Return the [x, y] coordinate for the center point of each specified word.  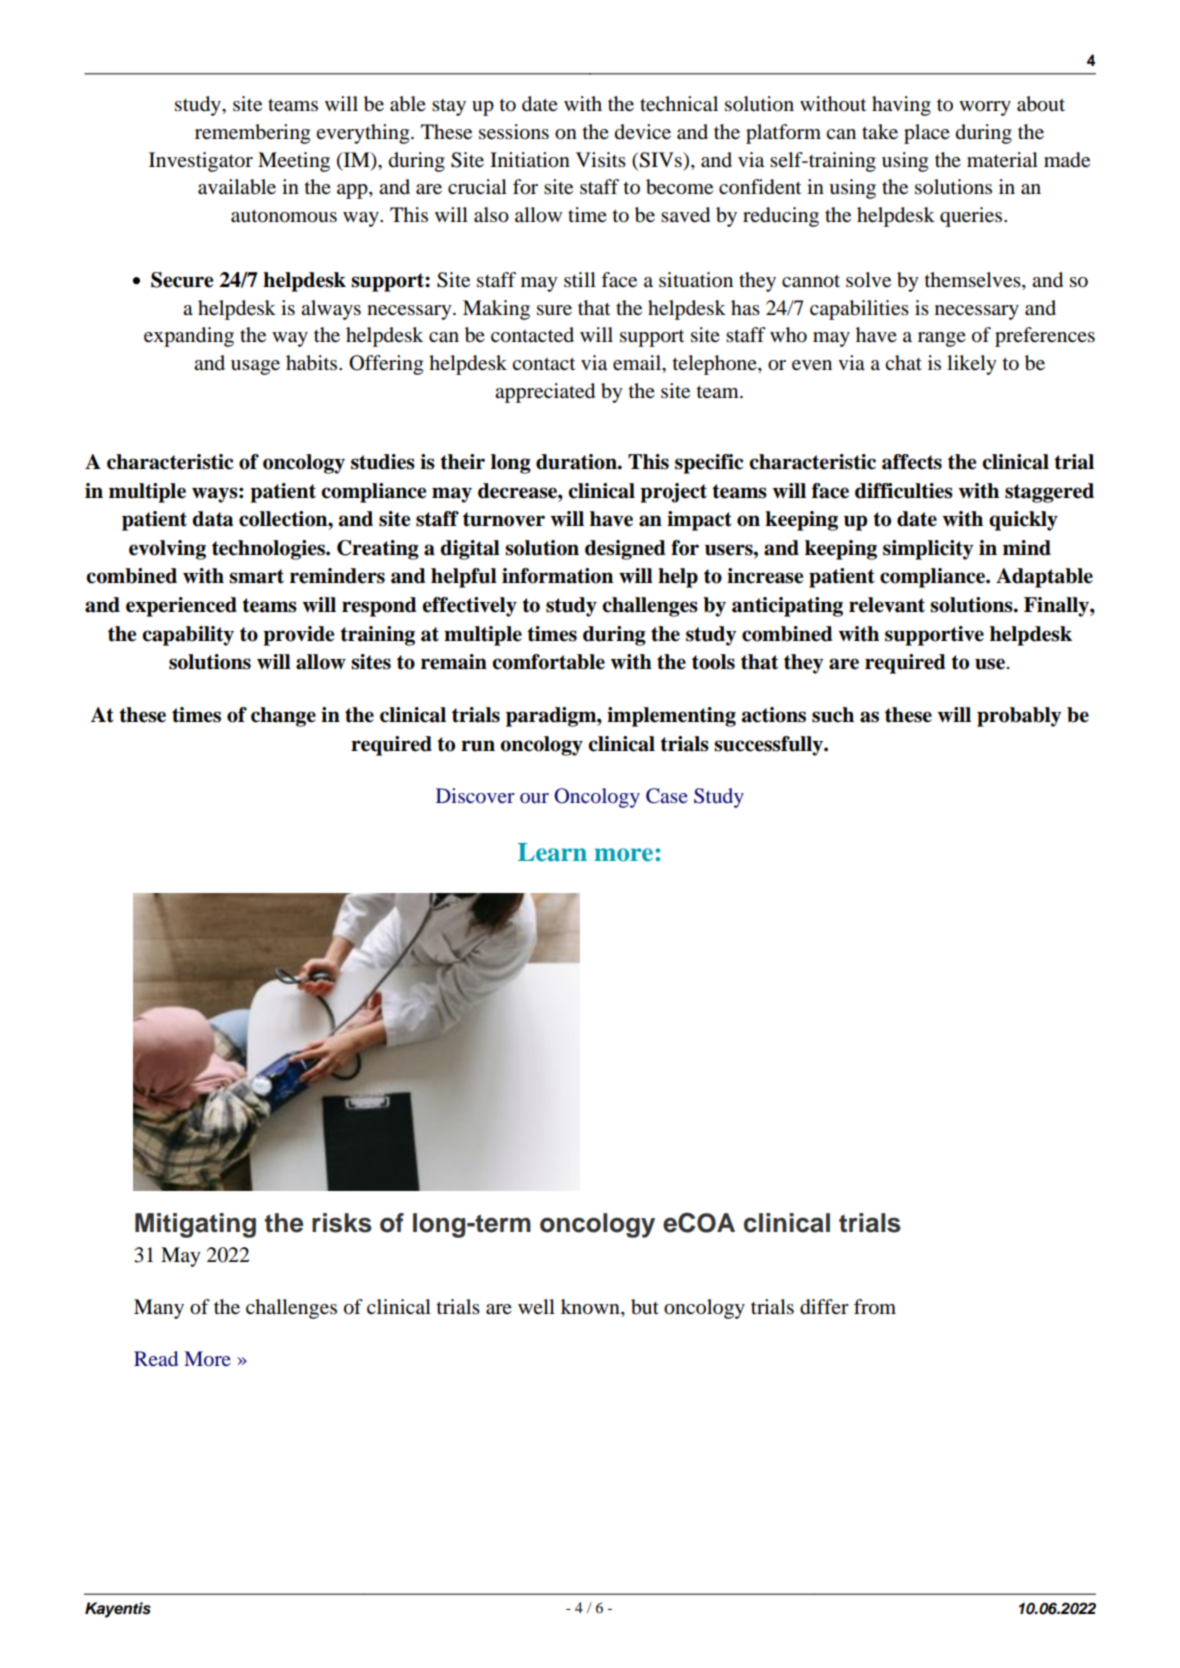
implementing [671, 717]
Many [159, 1309]
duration [577, 462]
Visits [601, 159]
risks [342, 1223]
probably [1019, 717]
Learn [552, 852]
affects [912, 462]
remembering [252, 134]
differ [824, 1307]
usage [255, 367]
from [875, 1307]
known [591, 1307]
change [283, 717]
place [927, 134]
